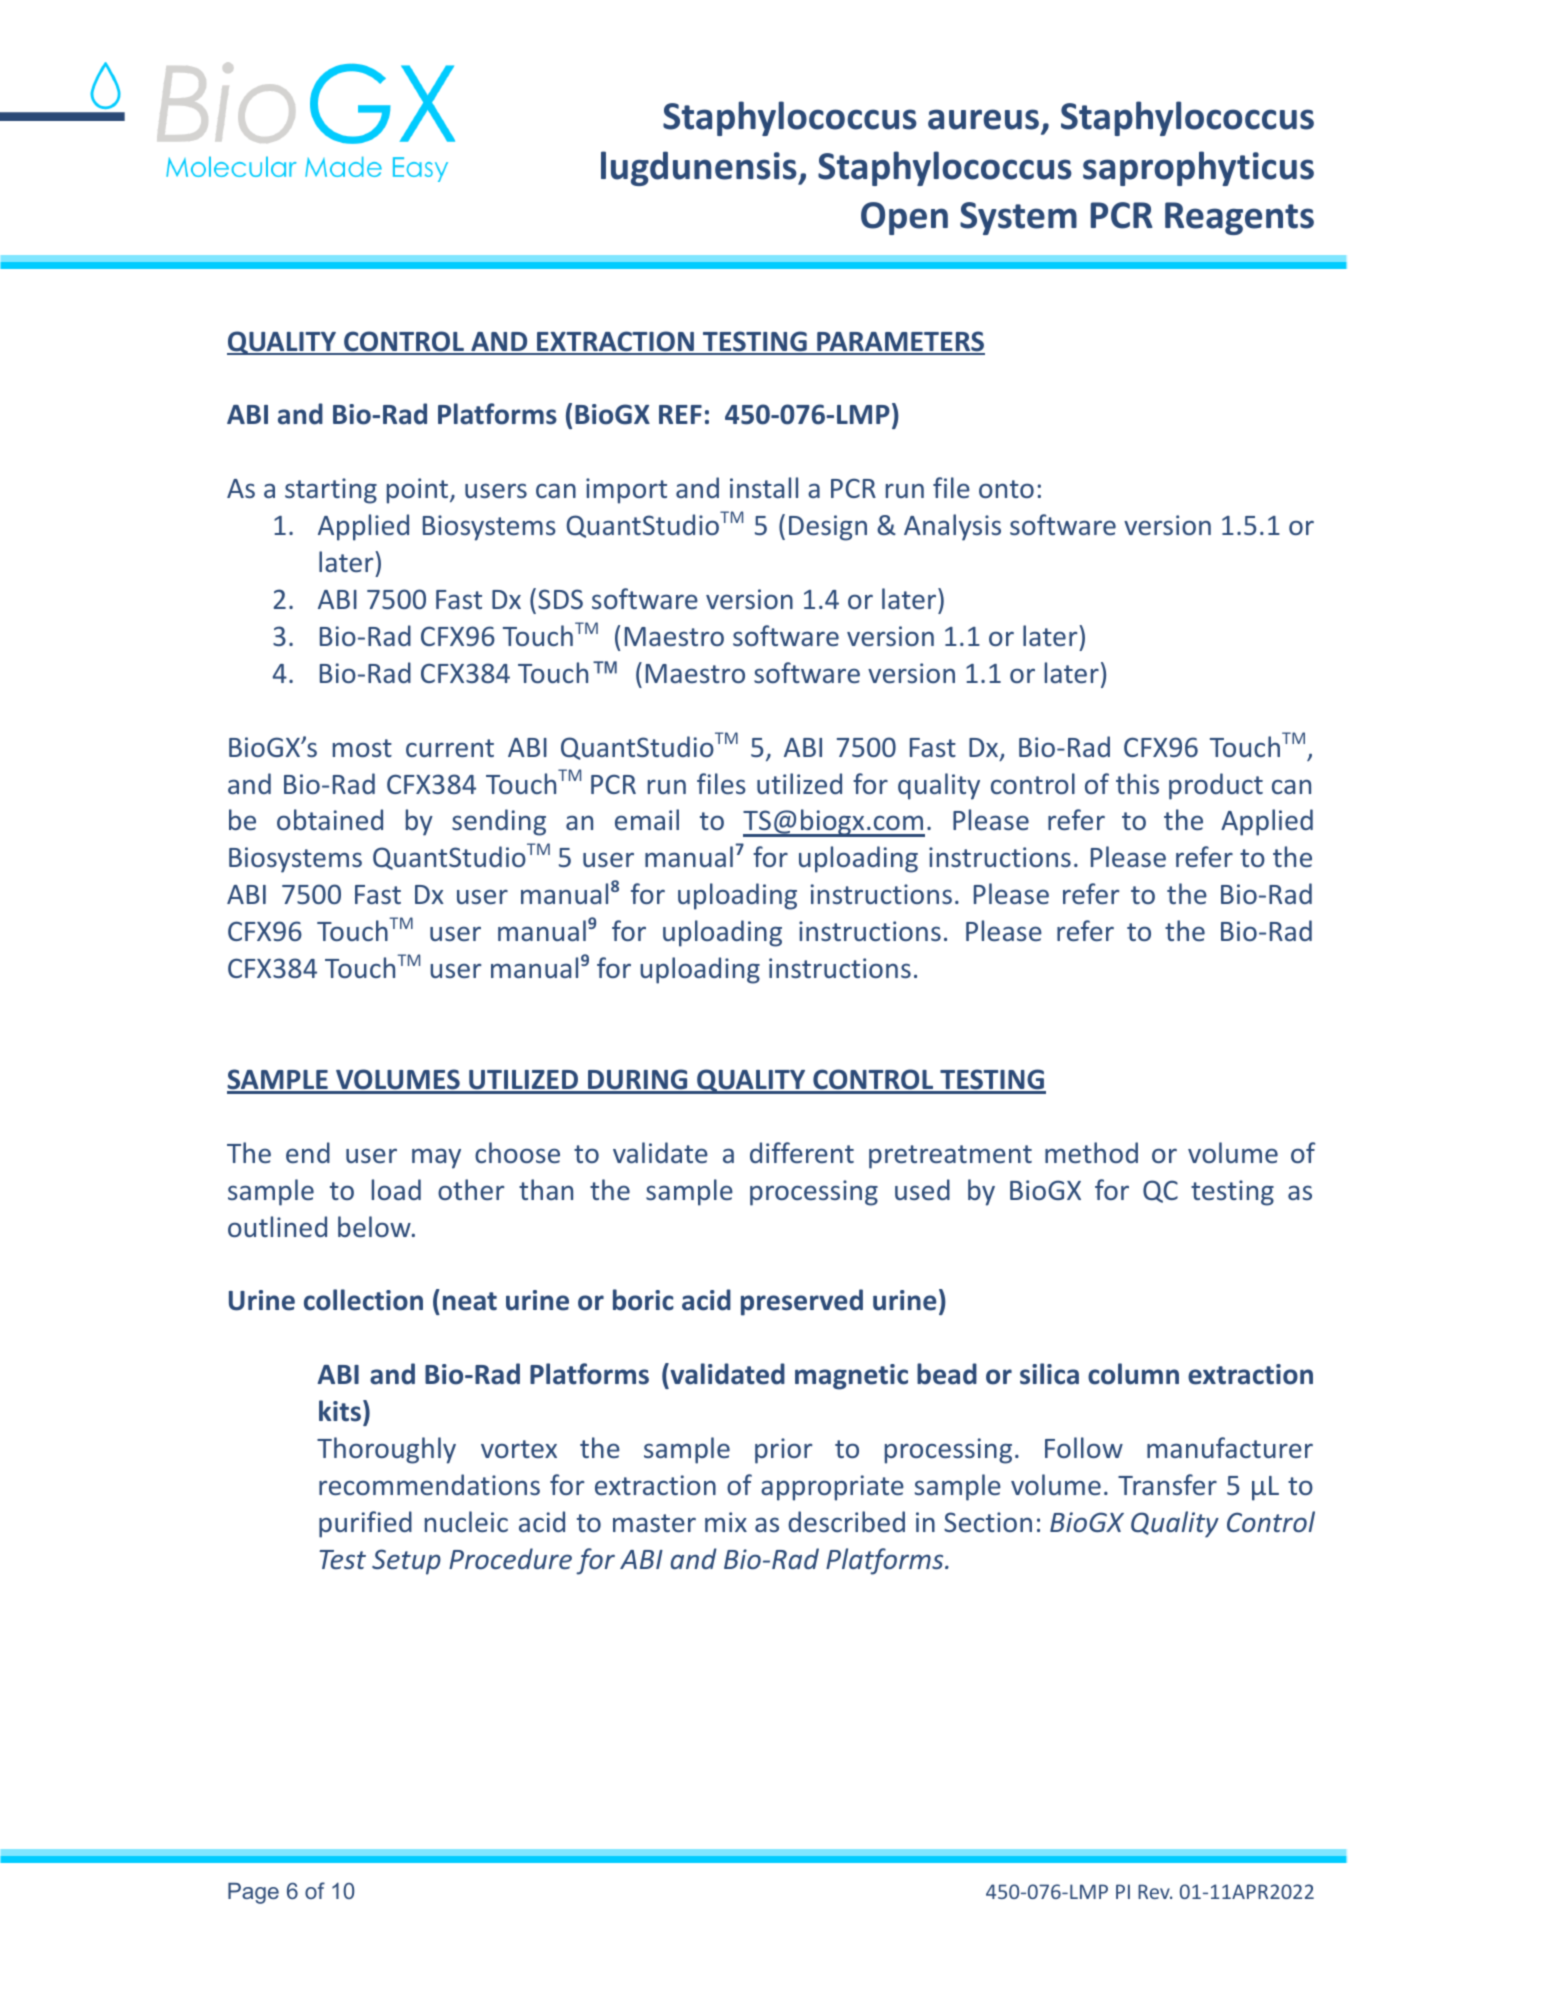 This screenshot has height=1996, width=1542. Describe the element at coordinates (1239, 218) in the screenshot. I see `Reagents` at that location.
